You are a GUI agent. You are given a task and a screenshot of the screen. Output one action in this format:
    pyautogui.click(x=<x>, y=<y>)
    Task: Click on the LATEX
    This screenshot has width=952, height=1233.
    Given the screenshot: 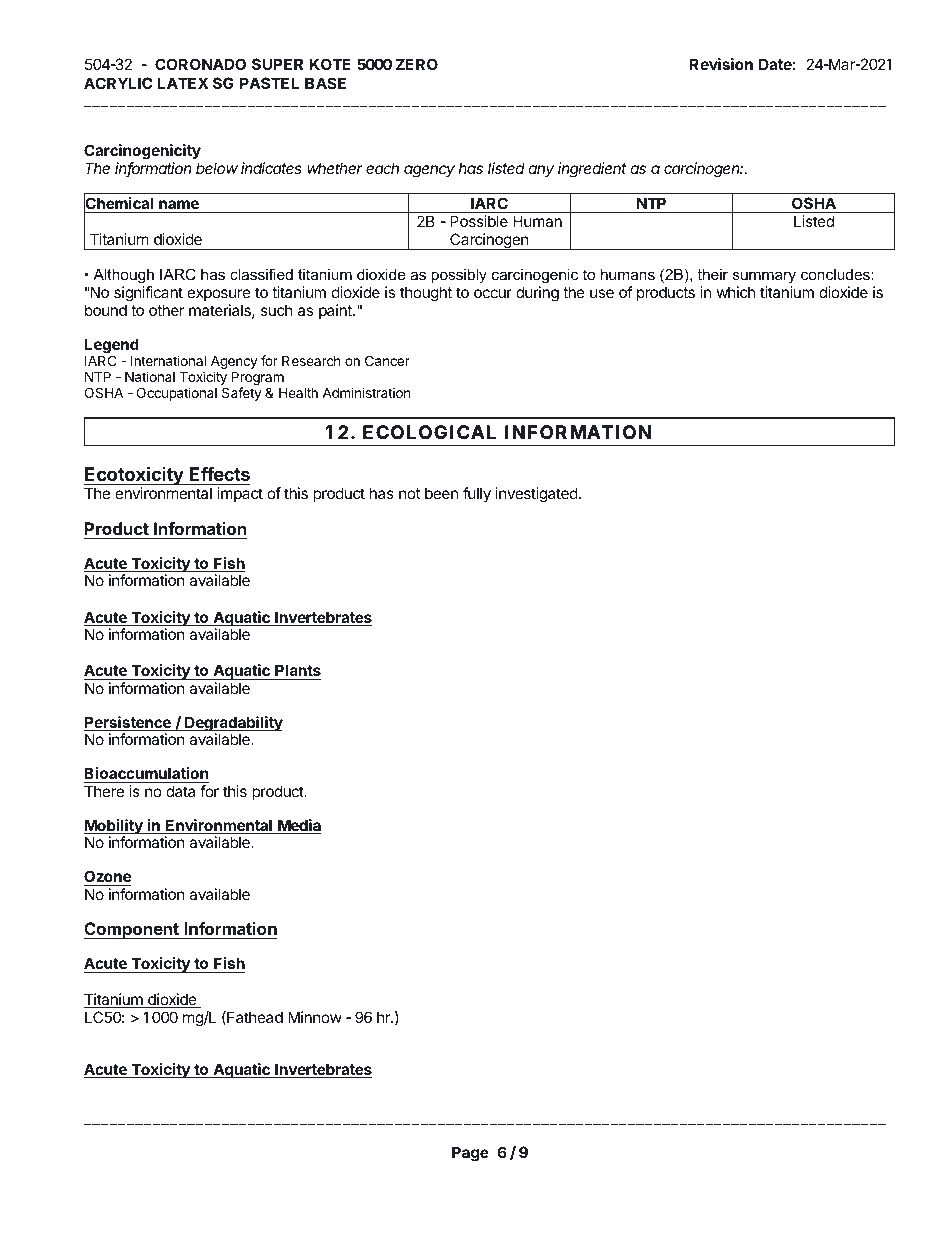 What is the action you would take?
    pyautogui.click(x=183, y=83)
